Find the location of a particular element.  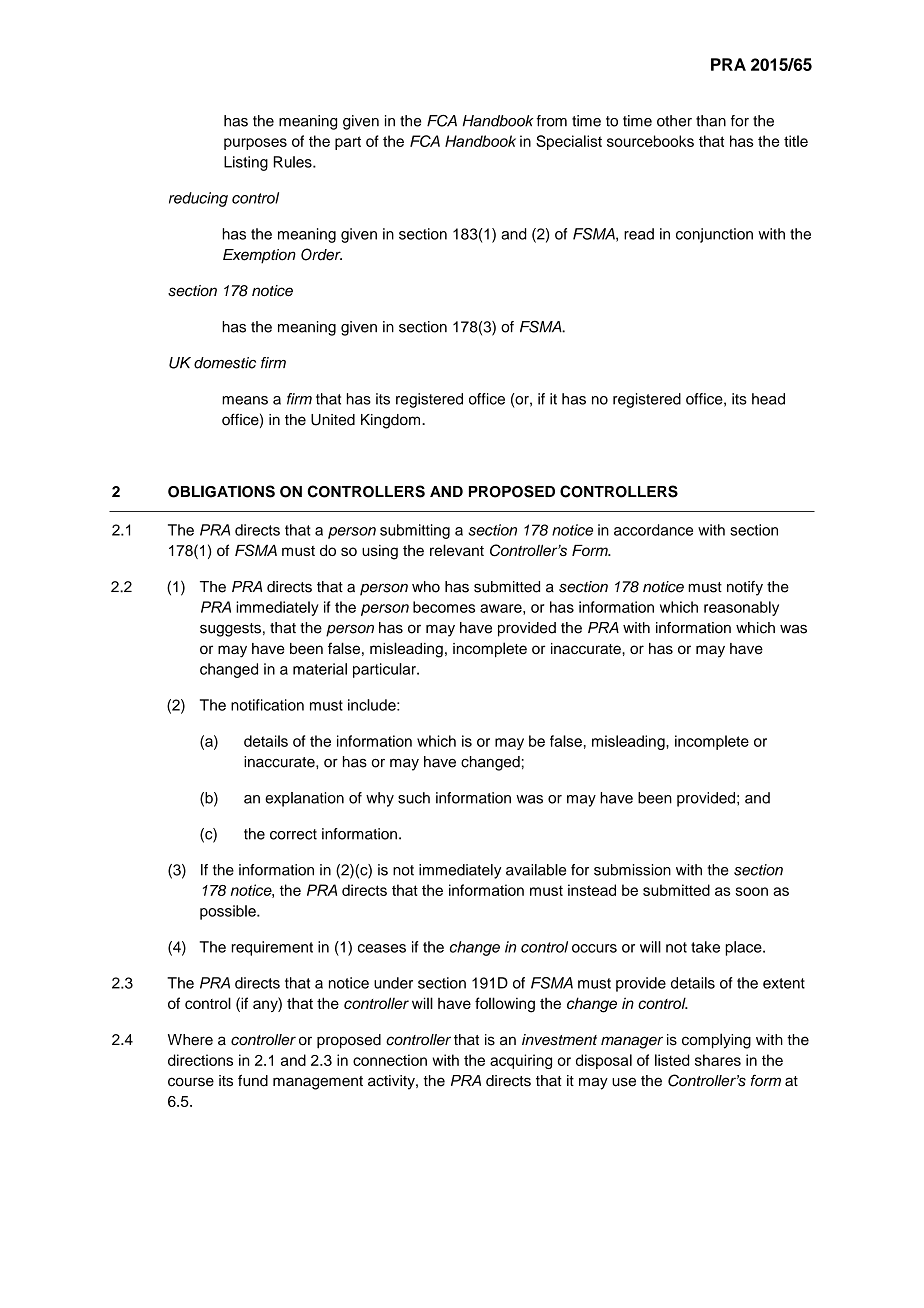

suggests is located at coordinates (230, 630).
